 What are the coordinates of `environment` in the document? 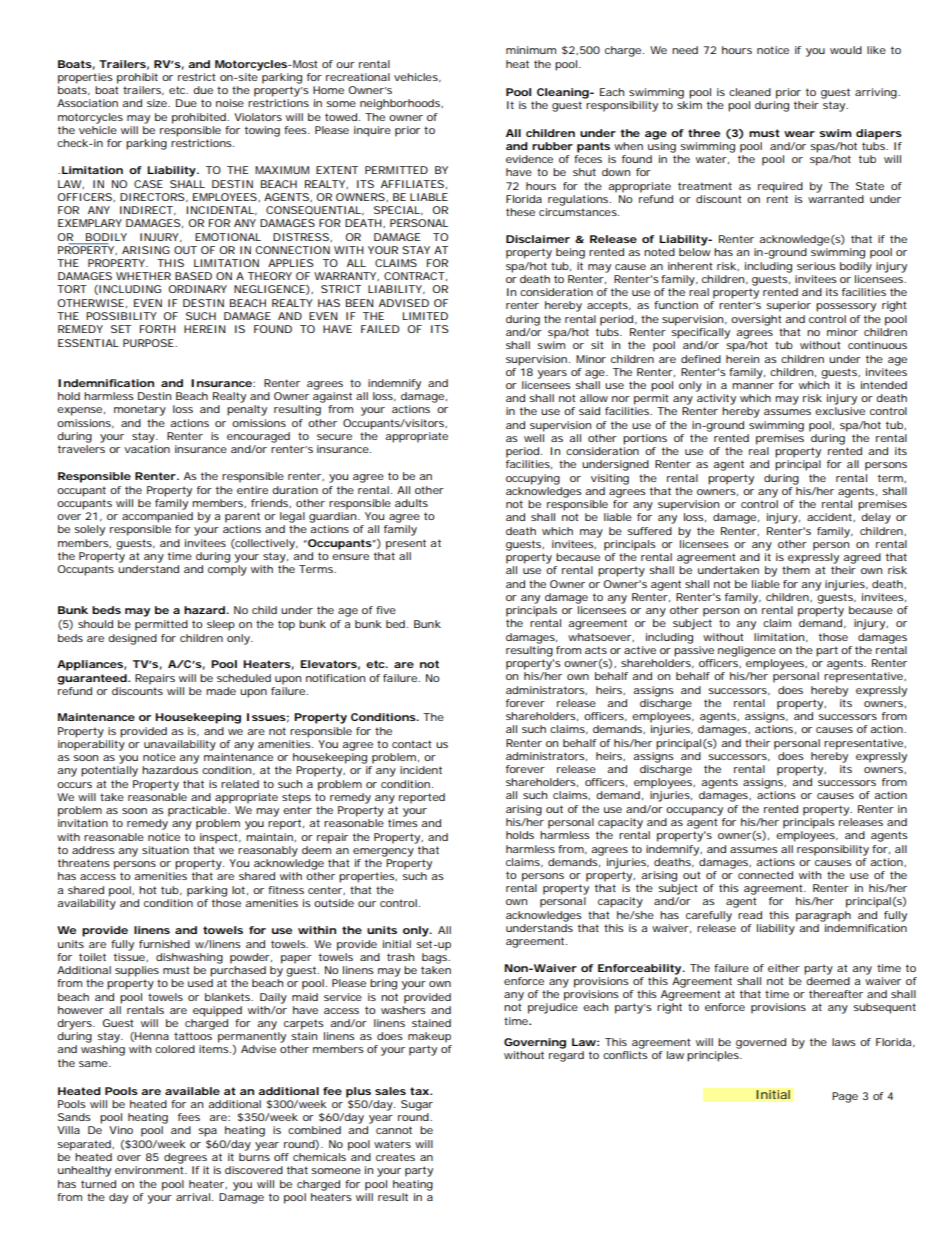 It's located at (151, 1170).
